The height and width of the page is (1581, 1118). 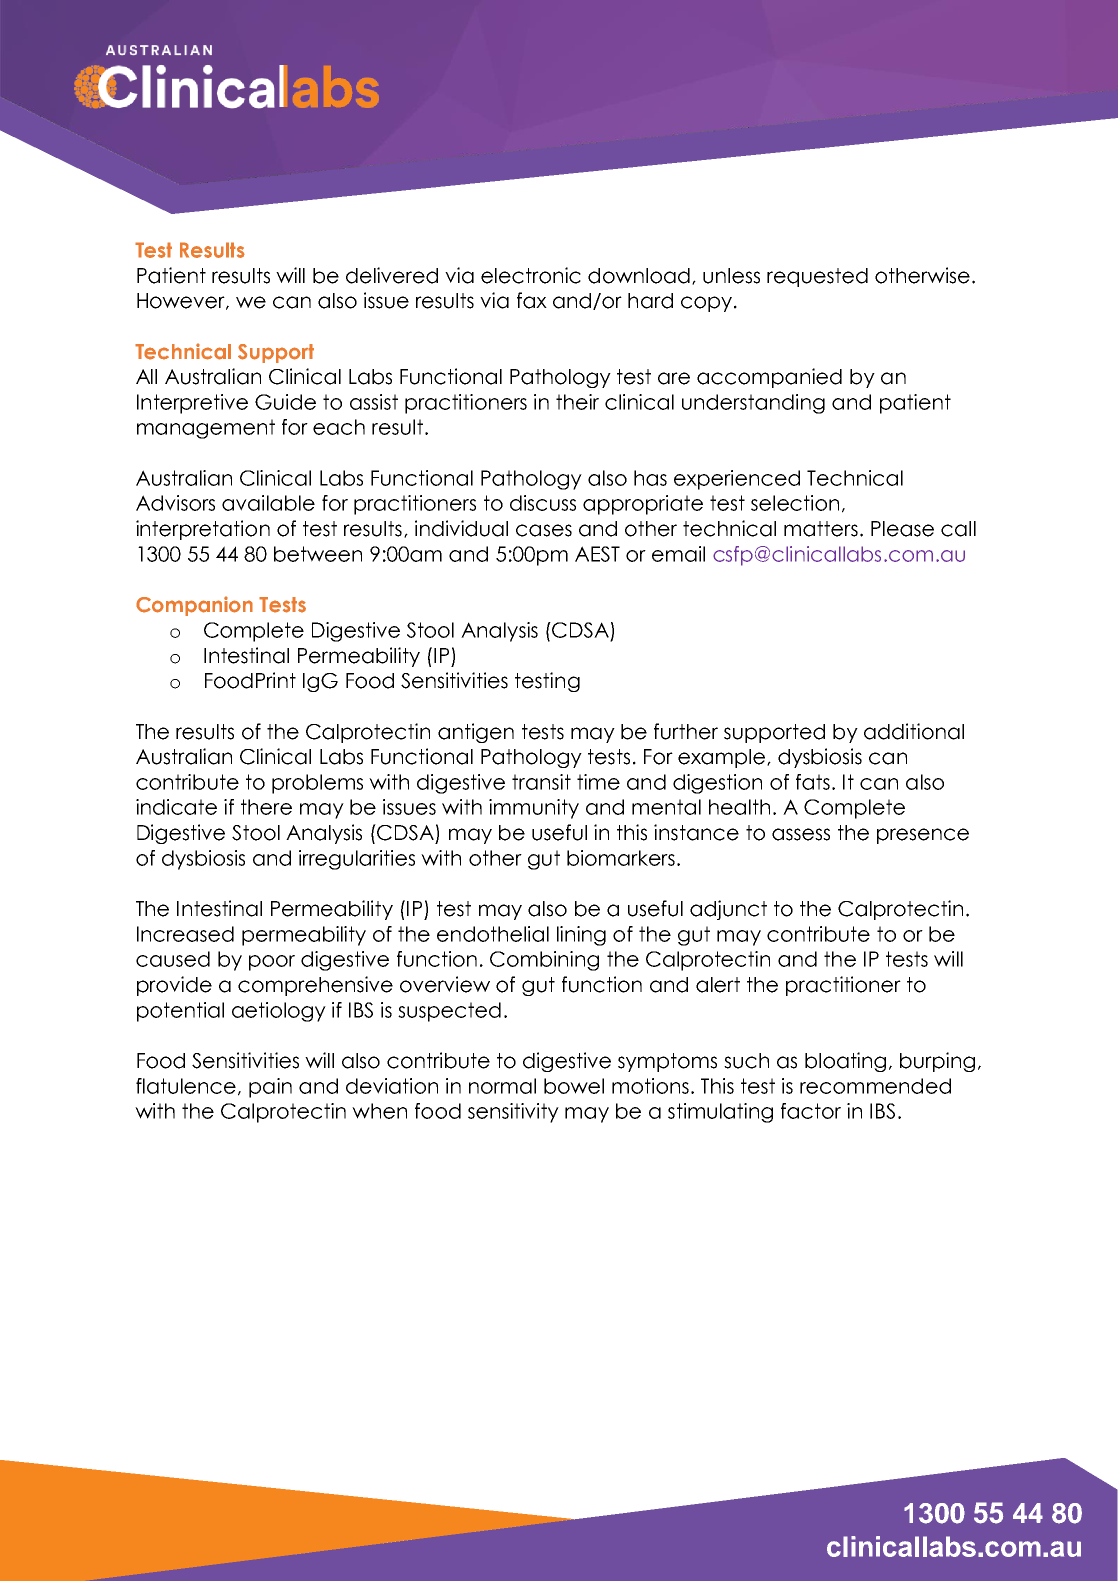 What do you see at coordinates (532, 300) in the page?
I see `fax` at bounding box center [532, 300].
